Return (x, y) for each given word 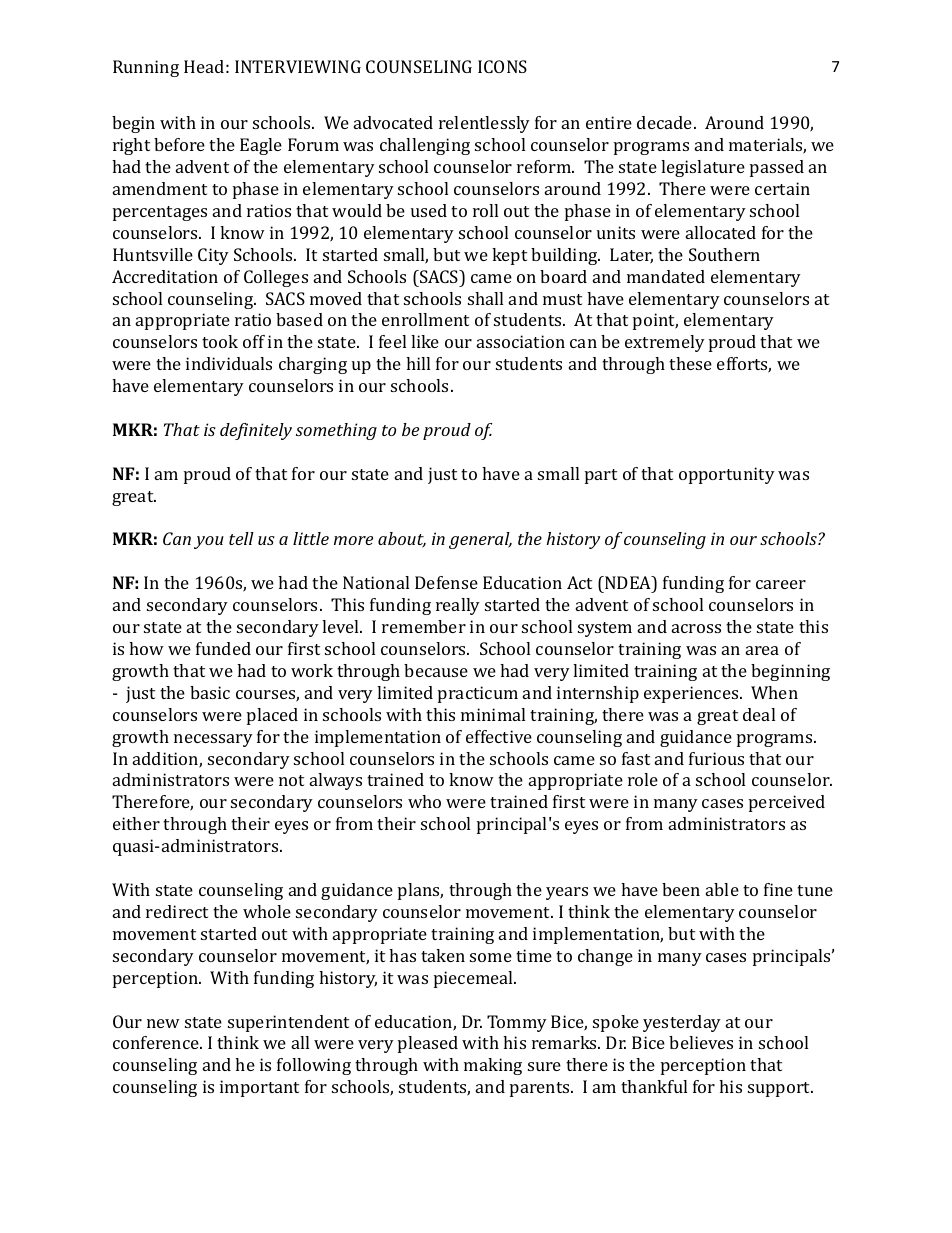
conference (157, 1042)
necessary (213, 740)
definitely (256, 431)
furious (716, 758)
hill (418, 363)
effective (499, 736)
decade (666, 122)
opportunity (727, 475)
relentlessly (484, 124)
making (493, 1066)
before (179, 144)
